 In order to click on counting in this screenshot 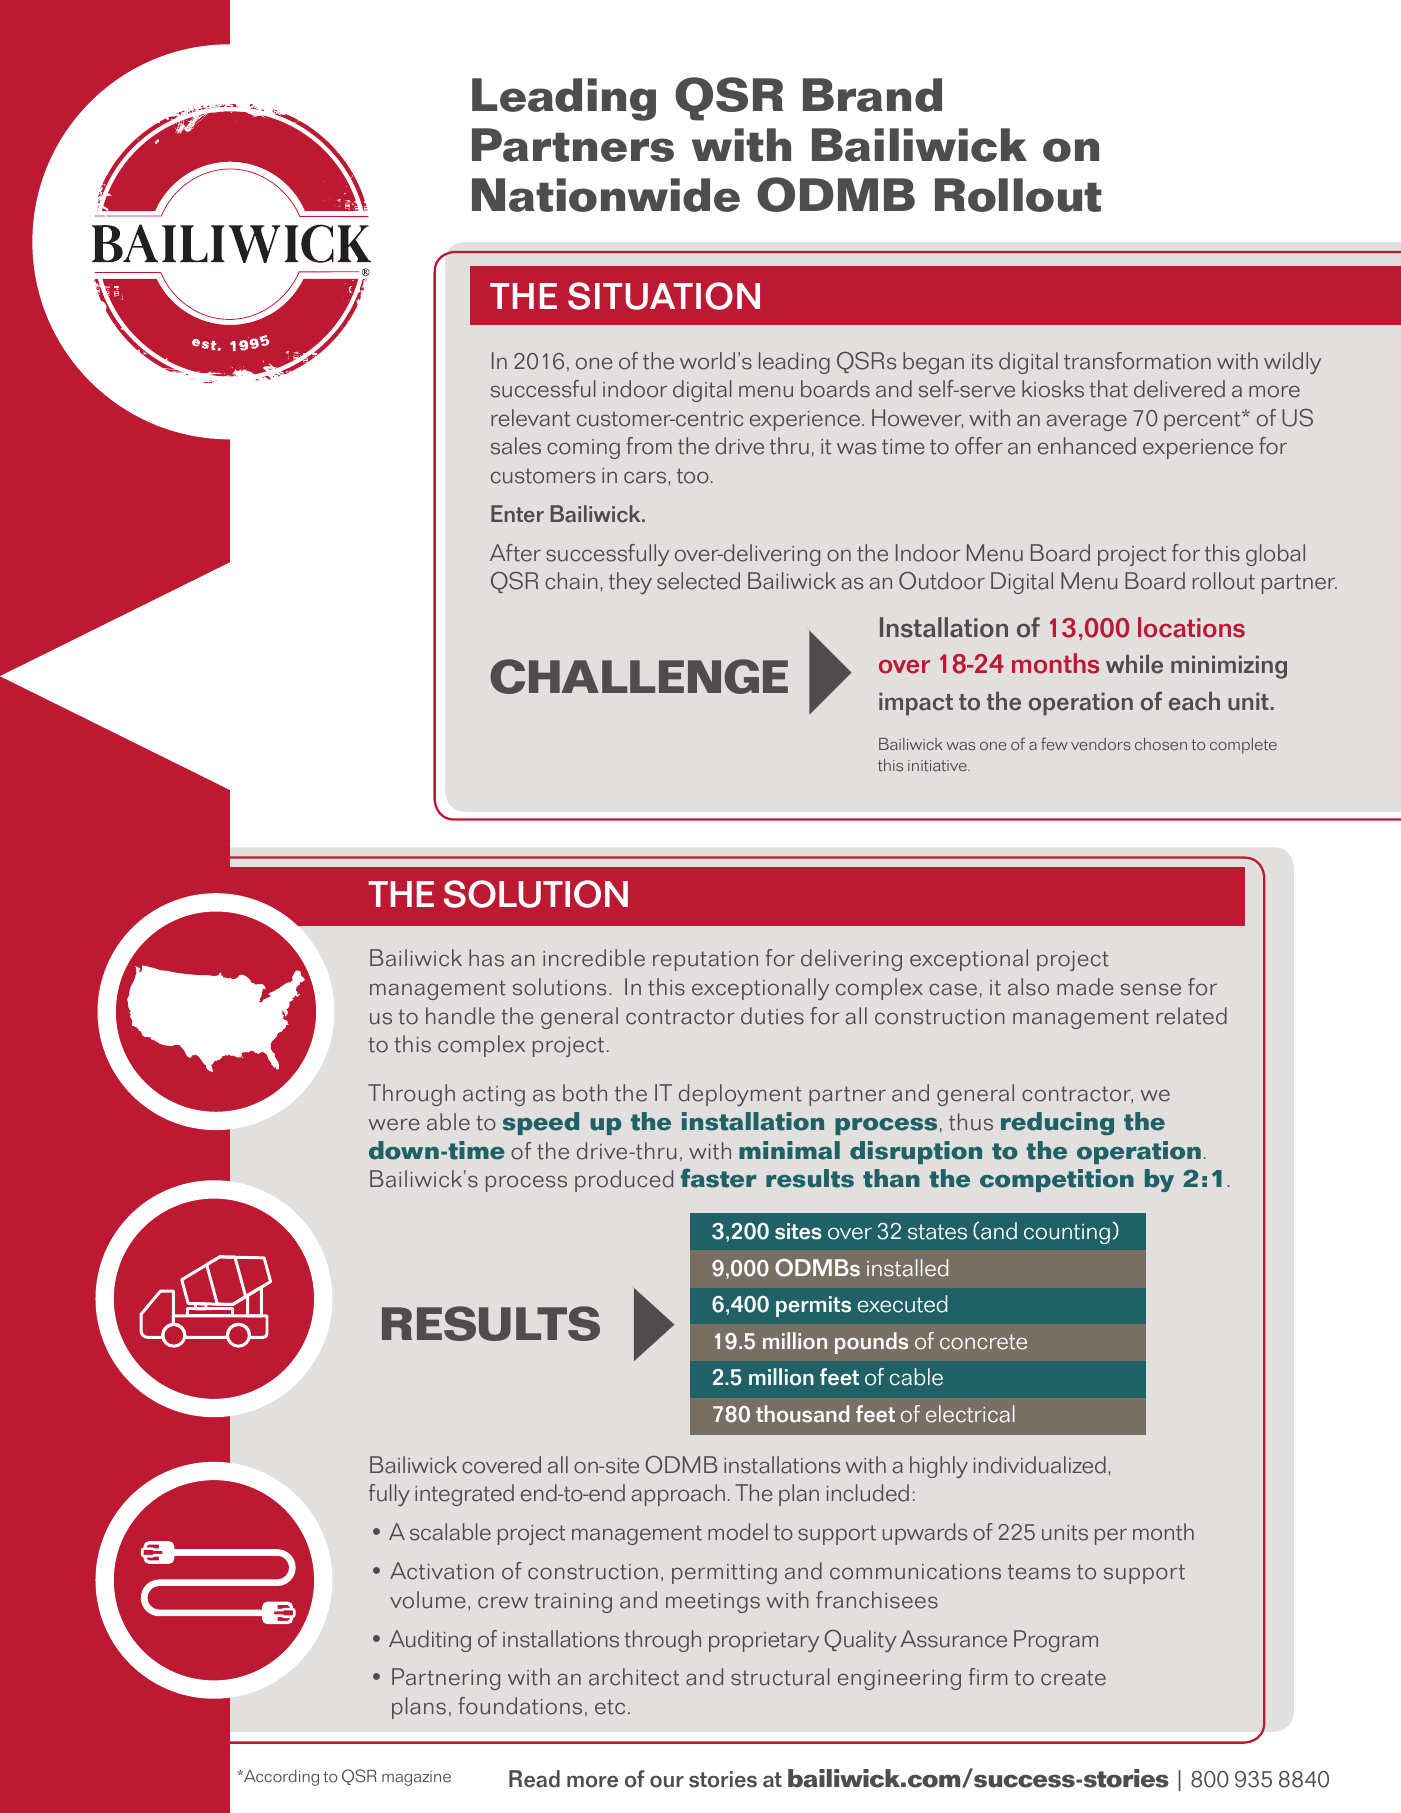, I will do `click(1067, 1234)`.
